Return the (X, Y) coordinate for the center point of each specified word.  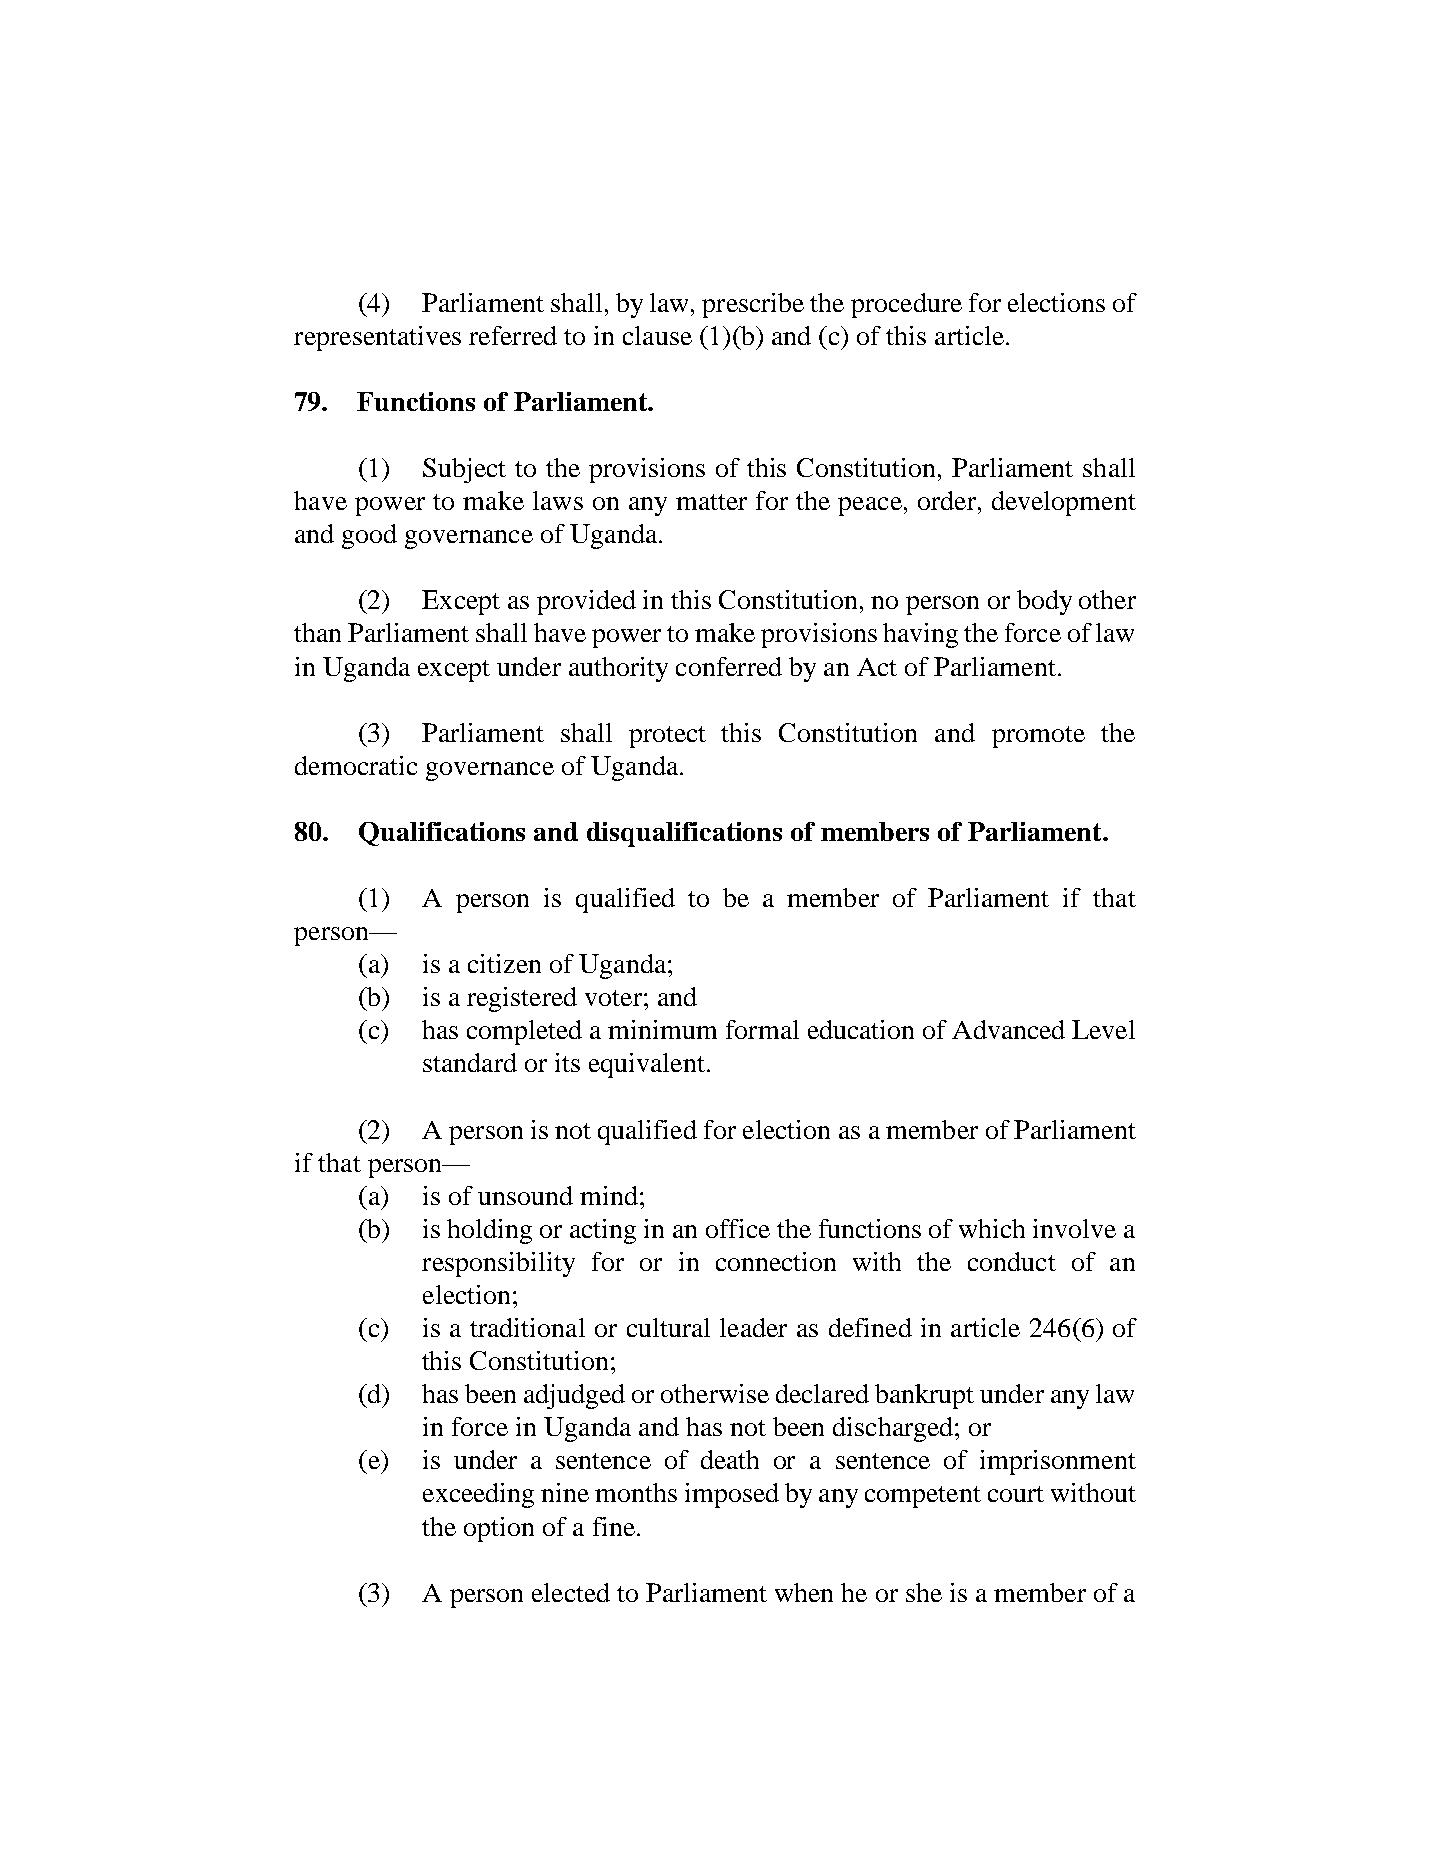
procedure (906, 305)
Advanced (1008, 1029)
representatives (377, 338)
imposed (732, 1495)
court (1016, 1494)
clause (657, 335)
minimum (662, 1029)
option (499, 1529)
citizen (504, 963)
